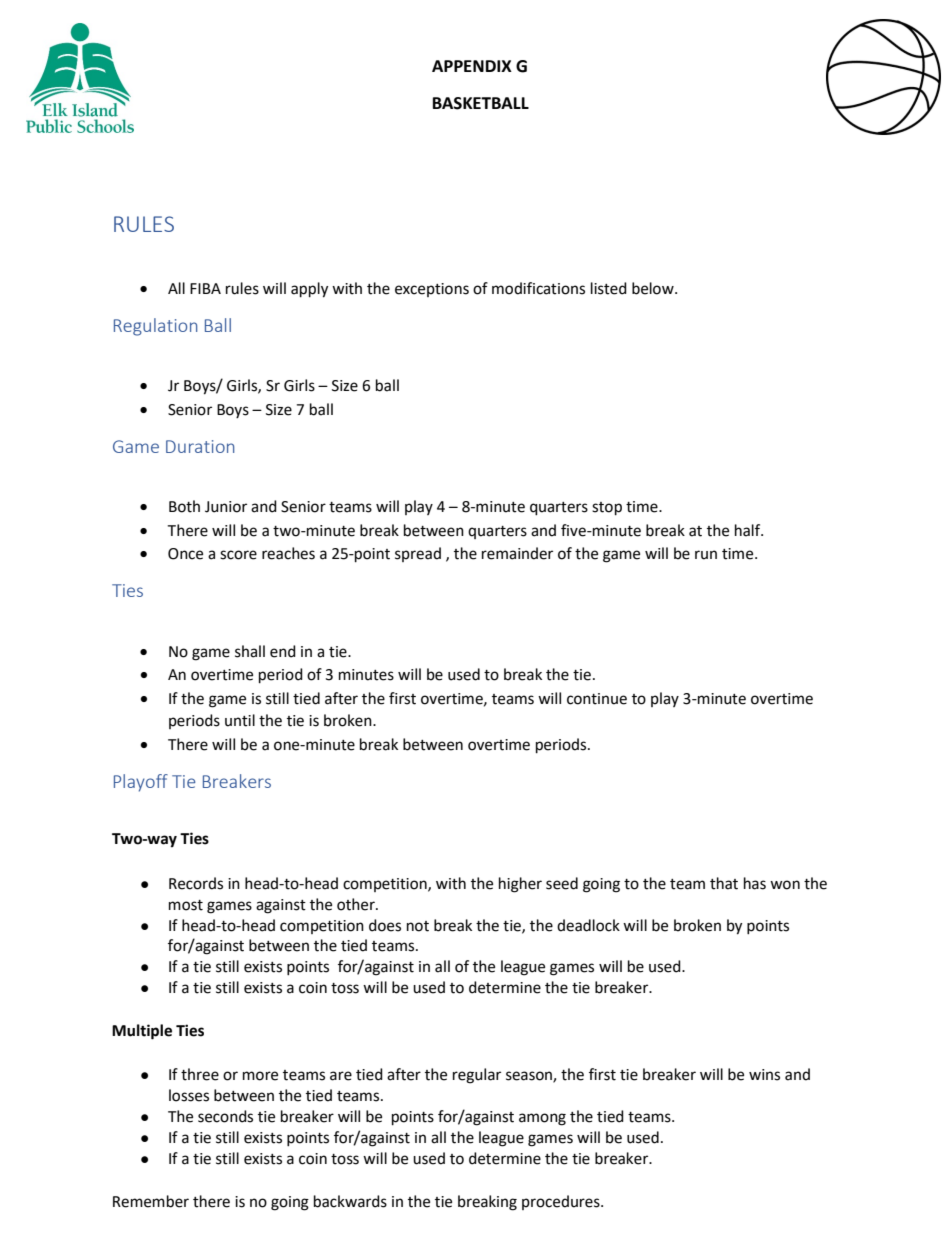 Image resolution: width=952 pixels, height=1233 pixels. I want to click on below, so click(654, 288).
